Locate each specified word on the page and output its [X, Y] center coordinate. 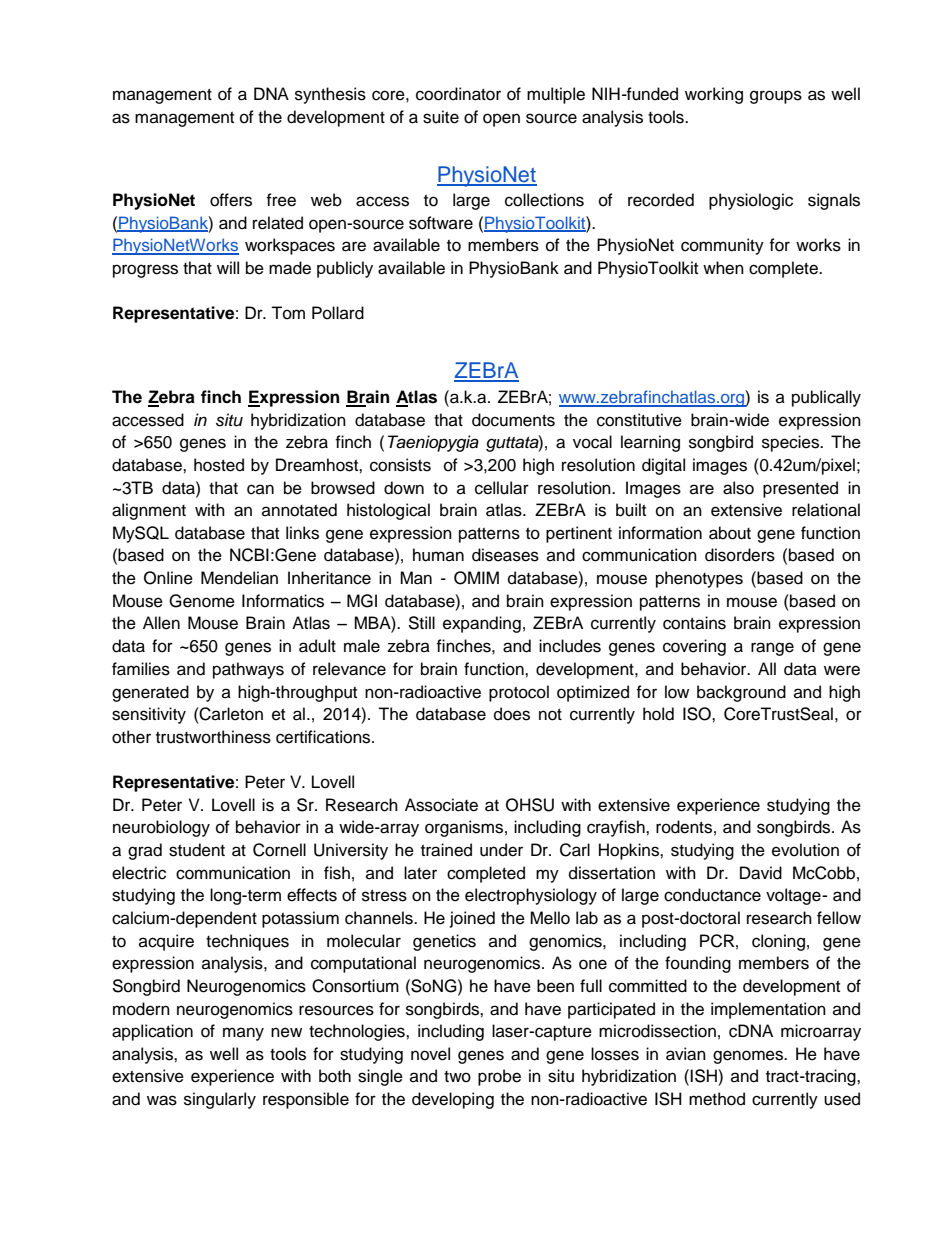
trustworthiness [213, 737]
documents [513, 420]
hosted [219, 465]
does [512, 714]
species [791, 443]
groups [776, 97]
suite [441, 117]
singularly [220, 1100]
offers [231, 200]
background [741, 693]
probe [499, 1077]
